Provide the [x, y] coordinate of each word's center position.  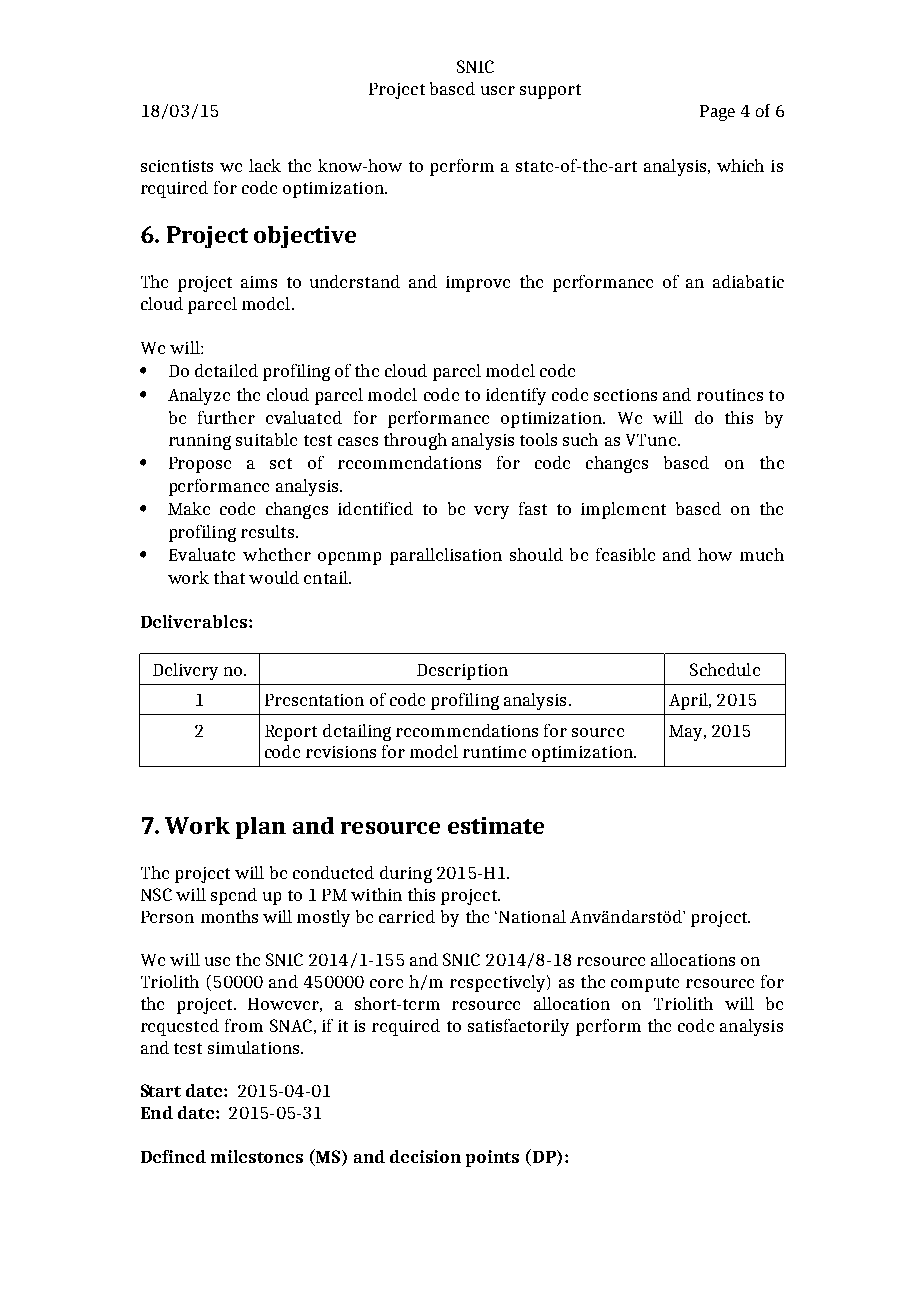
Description [462, 672]
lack [265, 165]
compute [645, 984]
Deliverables [194, 621]
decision [425, 1156]
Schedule [725, 669]
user [498, 90]
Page [717, 113]
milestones [257, 1156]
